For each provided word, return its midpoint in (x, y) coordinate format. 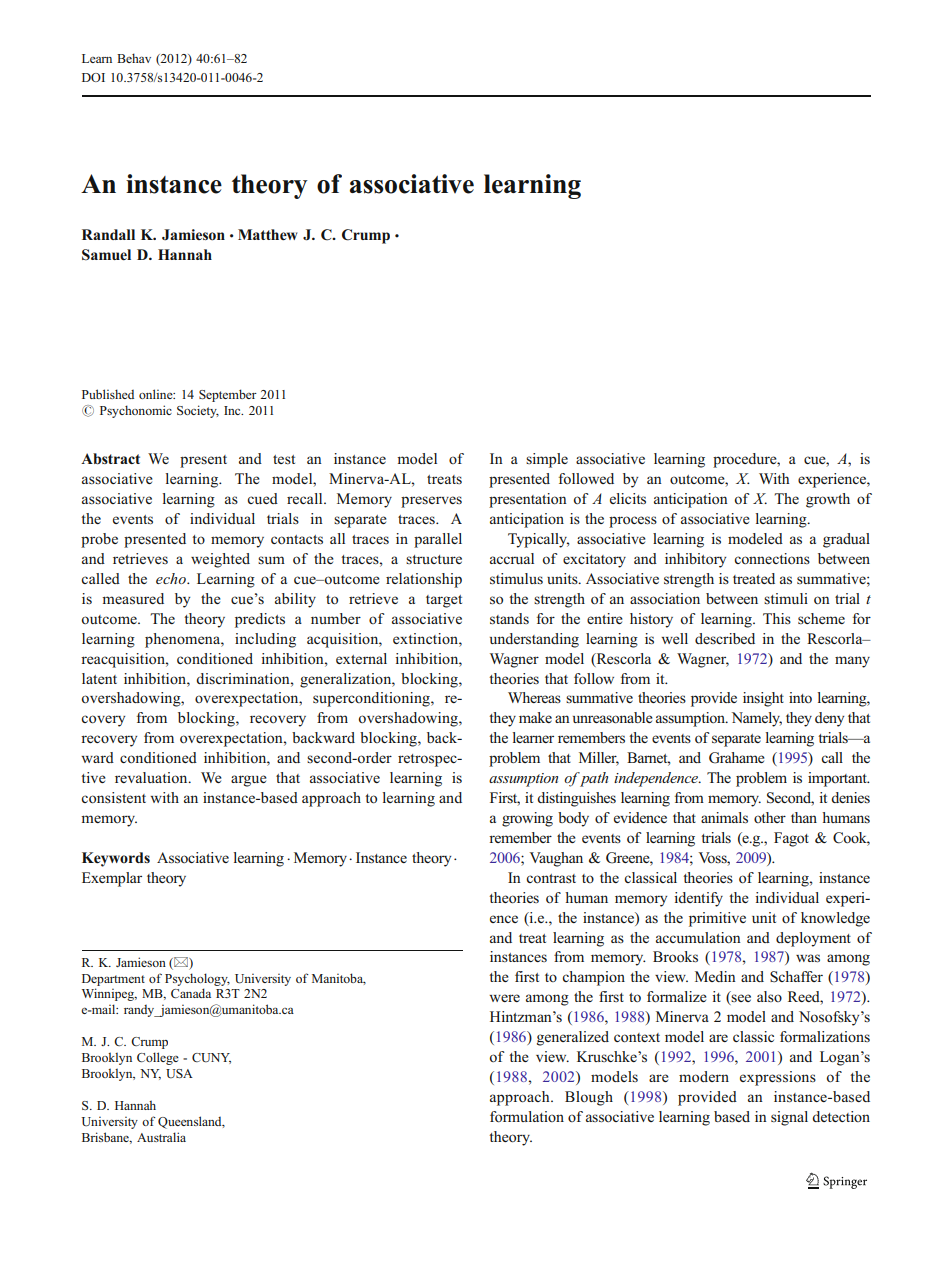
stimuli (786, 598)
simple (547, 460)
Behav (134, 58)
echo (172, 578)
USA (179, 1074)
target (444, 601)
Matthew (268, 234)
